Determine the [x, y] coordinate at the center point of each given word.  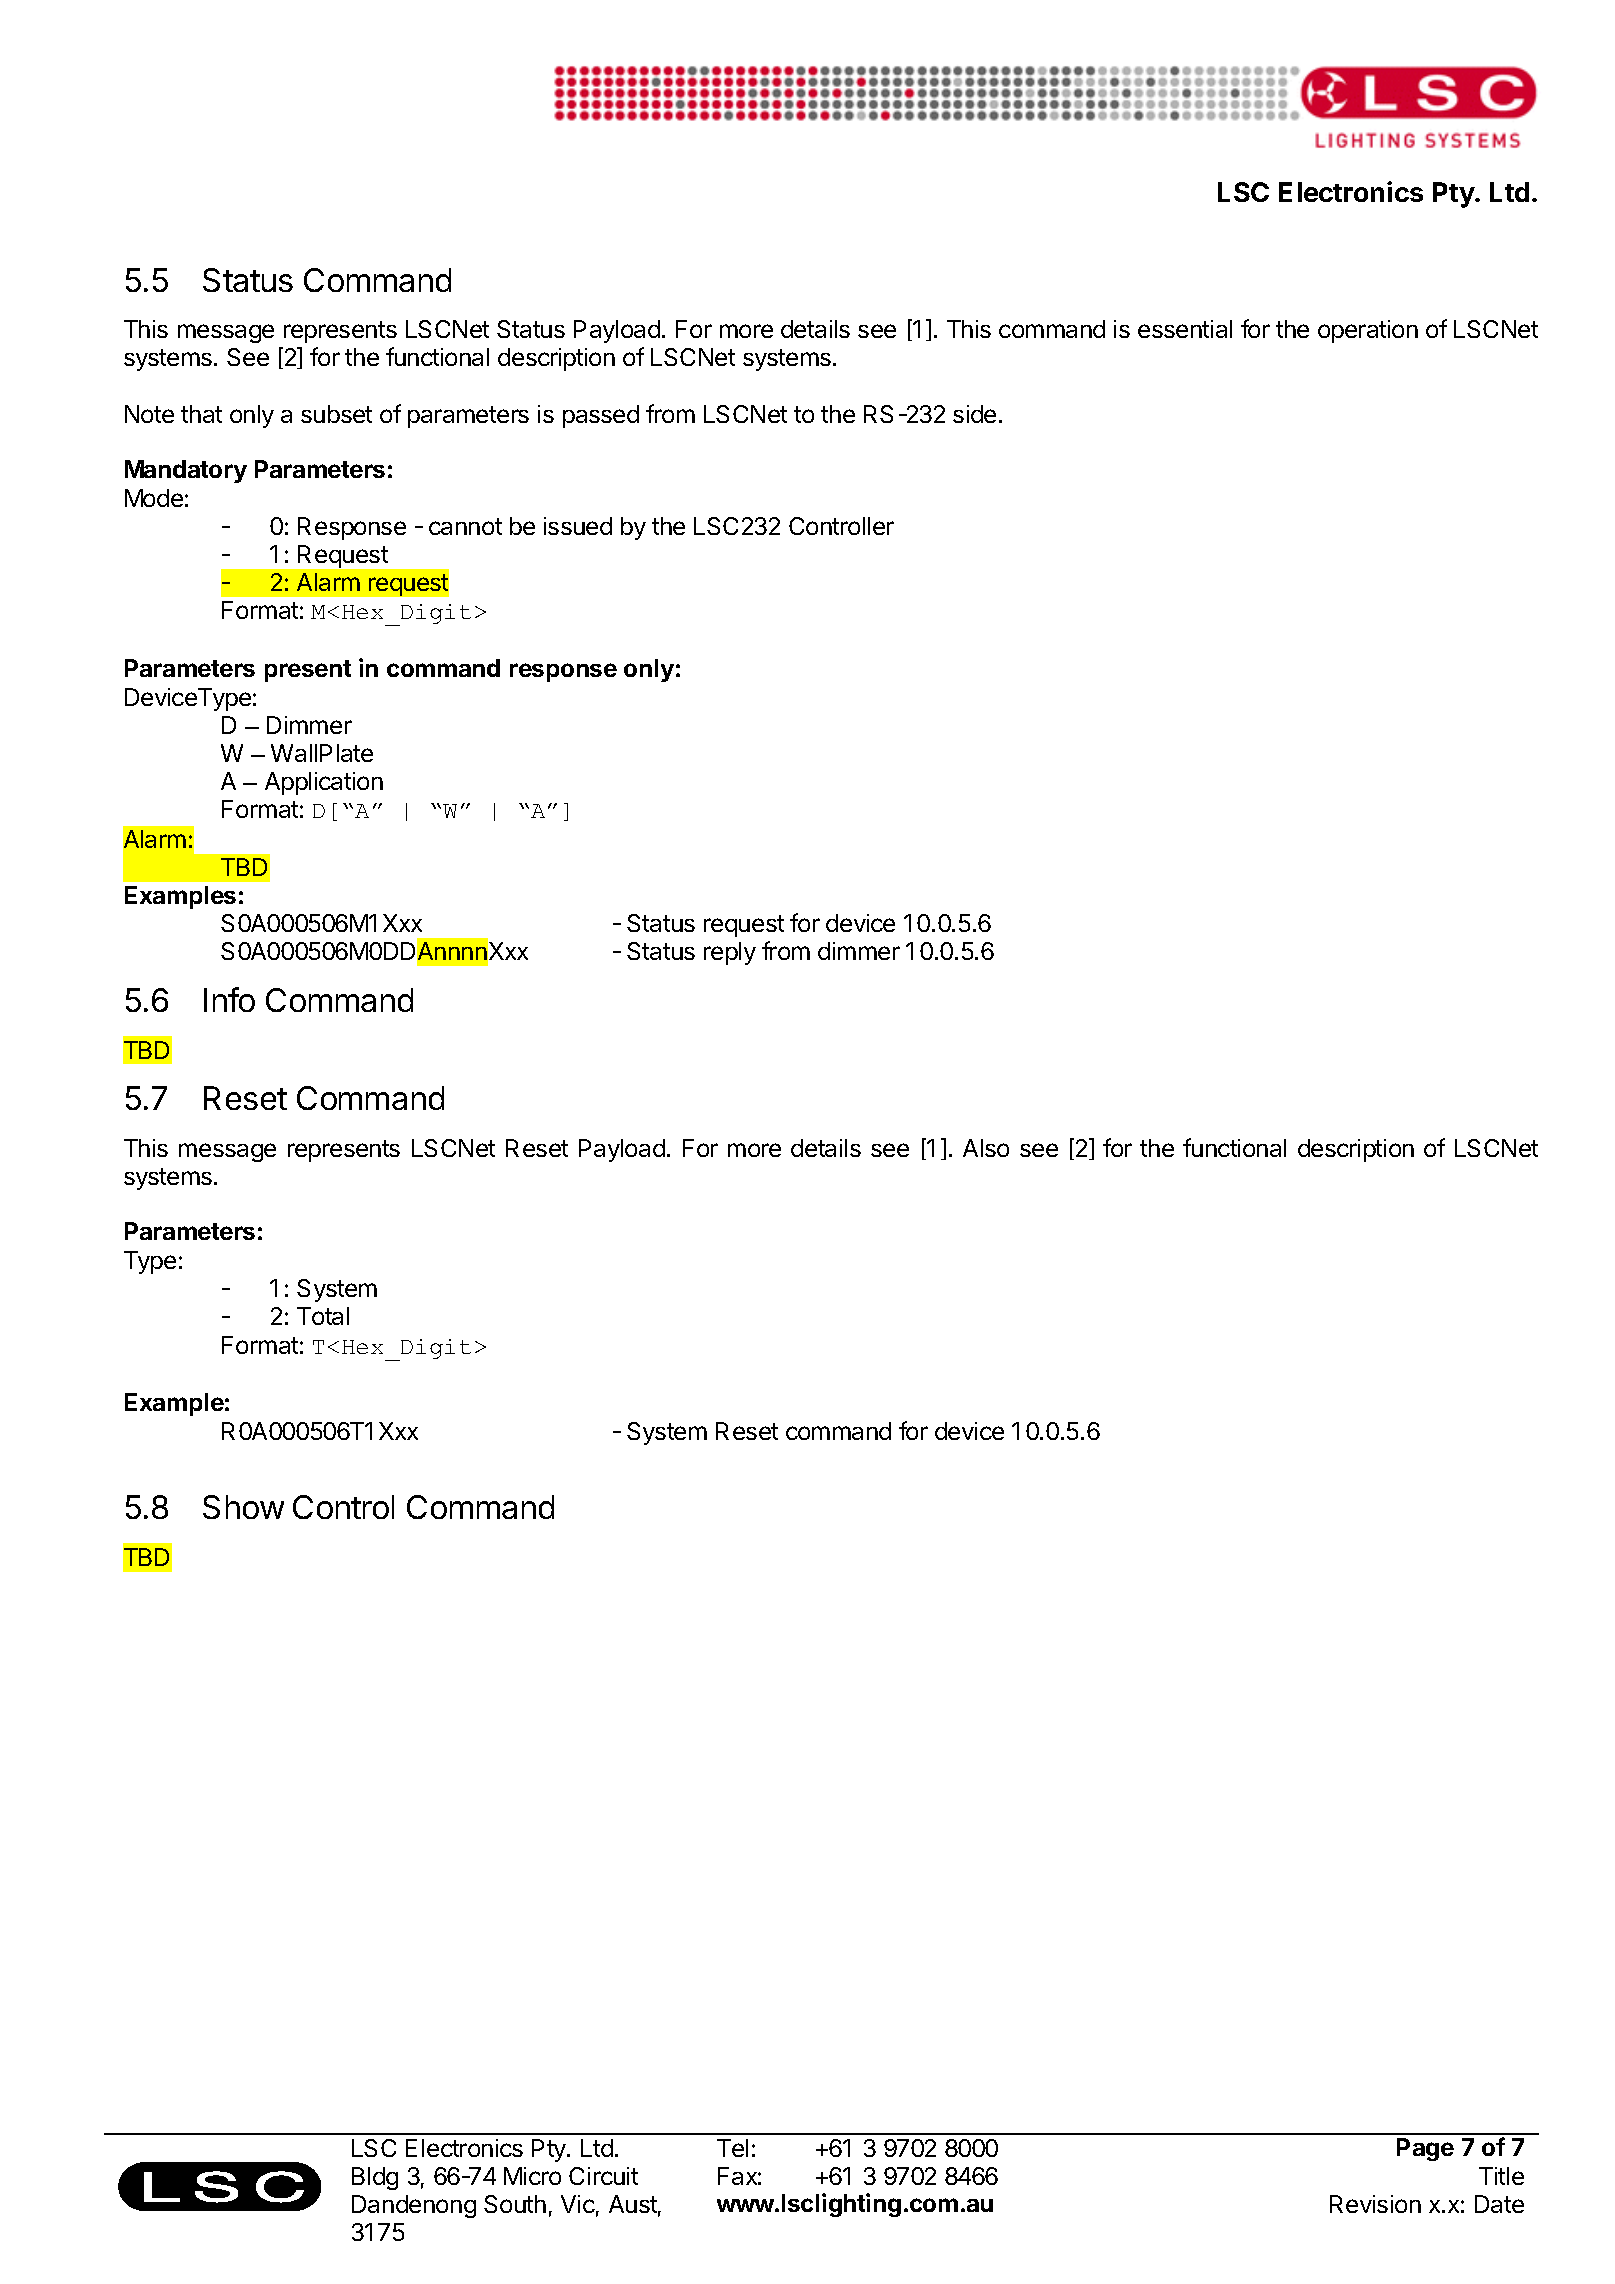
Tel [732, 2148]
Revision [1375, 2204]
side [974, 414]
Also [986, 1148]
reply [730, 953]
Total [323, 1316]
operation [1368, 331]
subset [336, 414]
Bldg [375, 2178]
